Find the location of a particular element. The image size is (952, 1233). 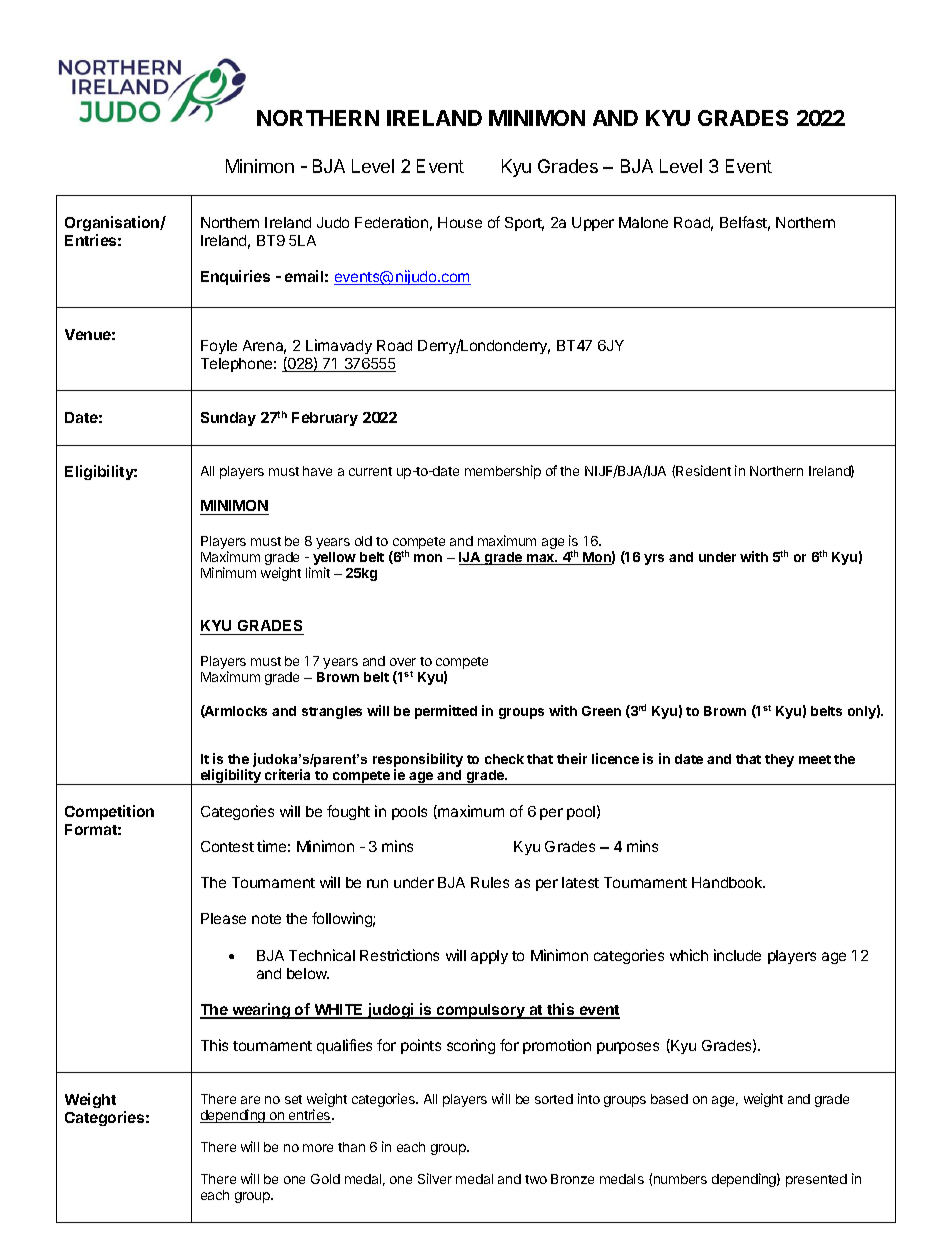

more is located at coordinates (318, 1148).
